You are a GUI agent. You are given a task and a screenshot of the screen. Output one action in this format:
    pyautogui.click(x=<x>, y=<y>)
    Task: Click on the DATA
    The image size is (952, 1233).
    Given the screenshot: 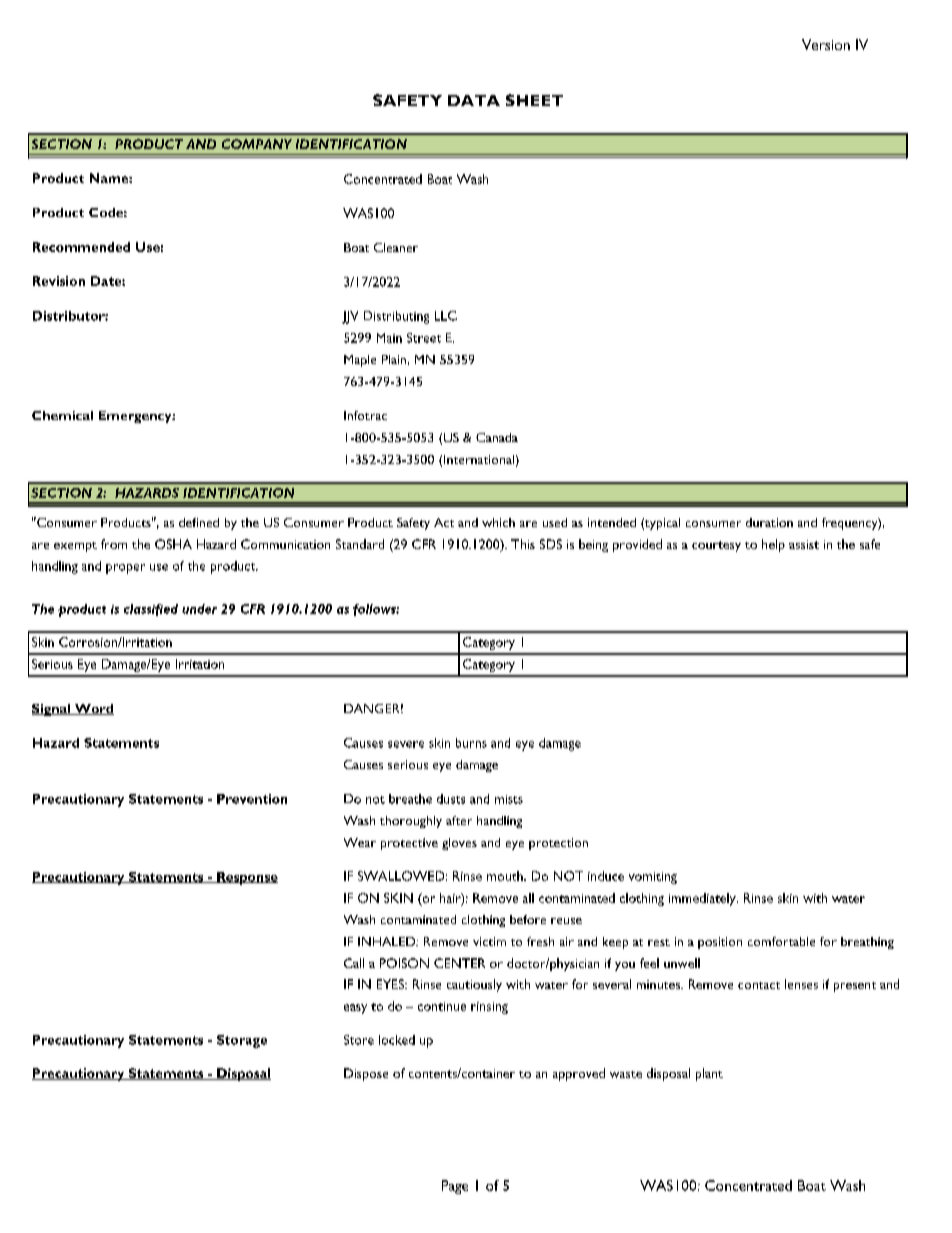 What is the action you would take?
    pyautogui.click(x=474, y=100)
